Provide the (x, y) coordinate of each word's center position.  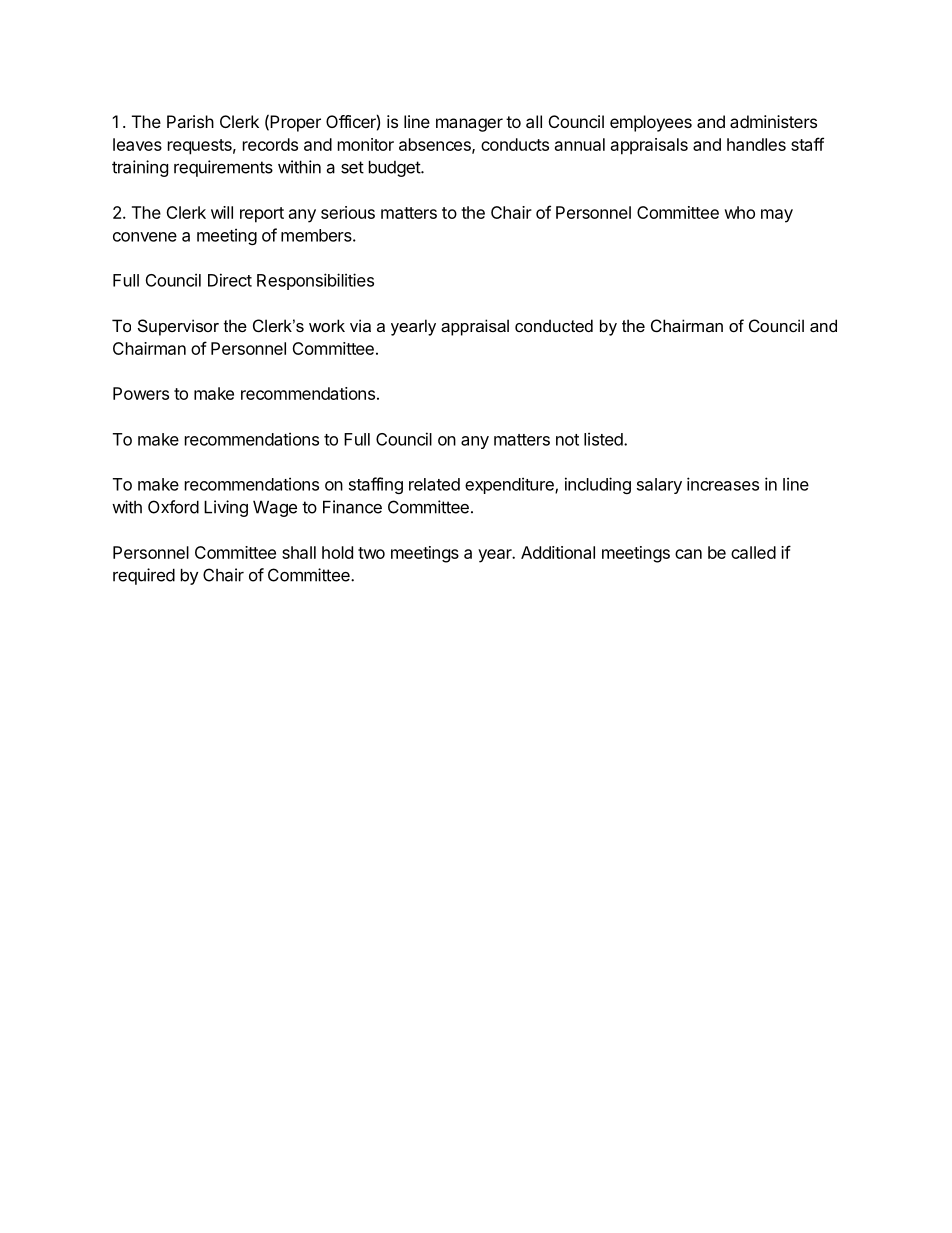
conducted (554, 325)
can (688, 554)
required (144, 576)
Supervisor (178, 327)
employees (651, 123)
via (360, 325)
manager (469, 125)
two (371, 553)
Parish (190, 121)
